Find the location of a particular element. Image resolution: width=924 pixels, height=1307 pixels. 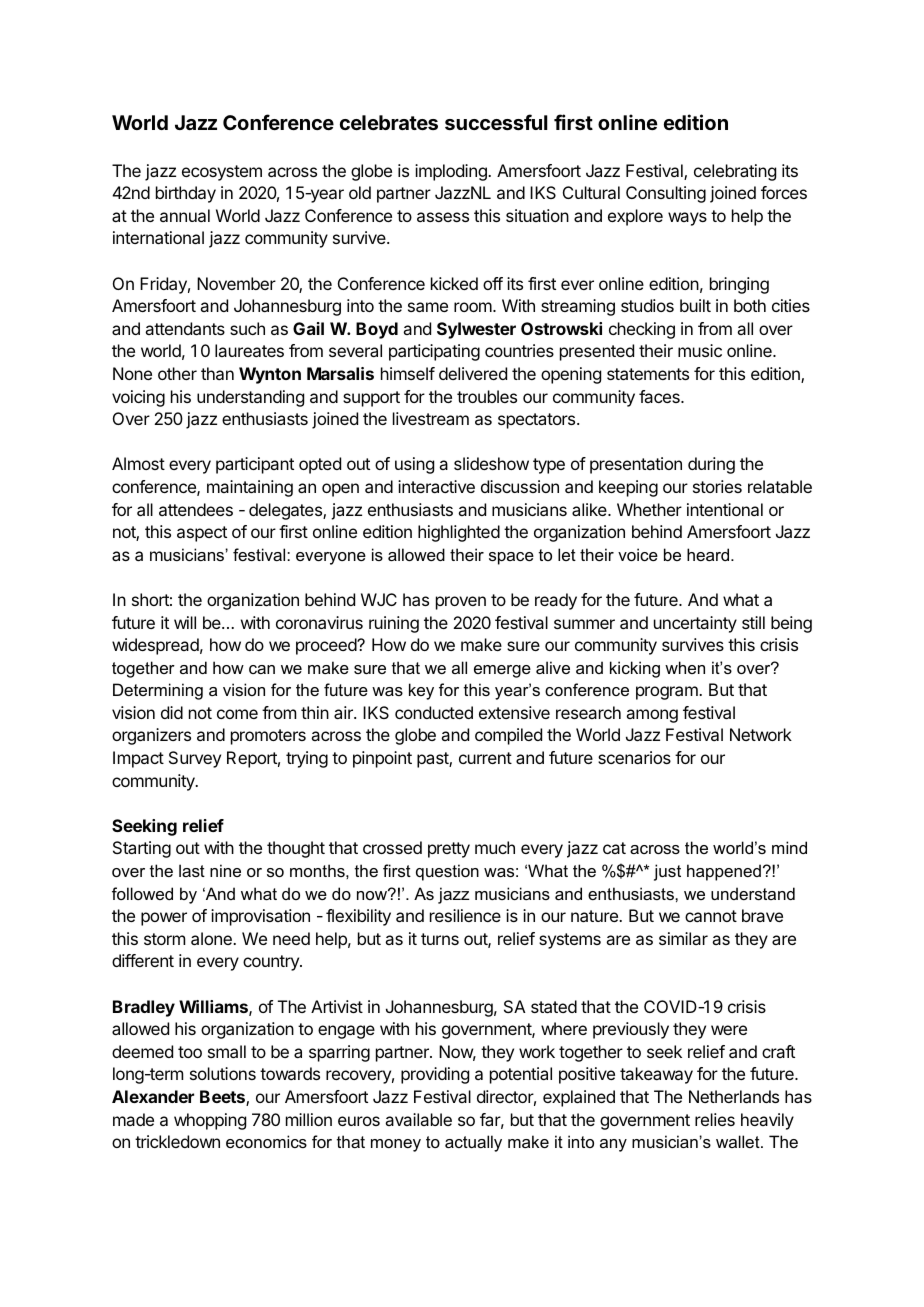

ecosystem is located at coordinates (222, 173).
